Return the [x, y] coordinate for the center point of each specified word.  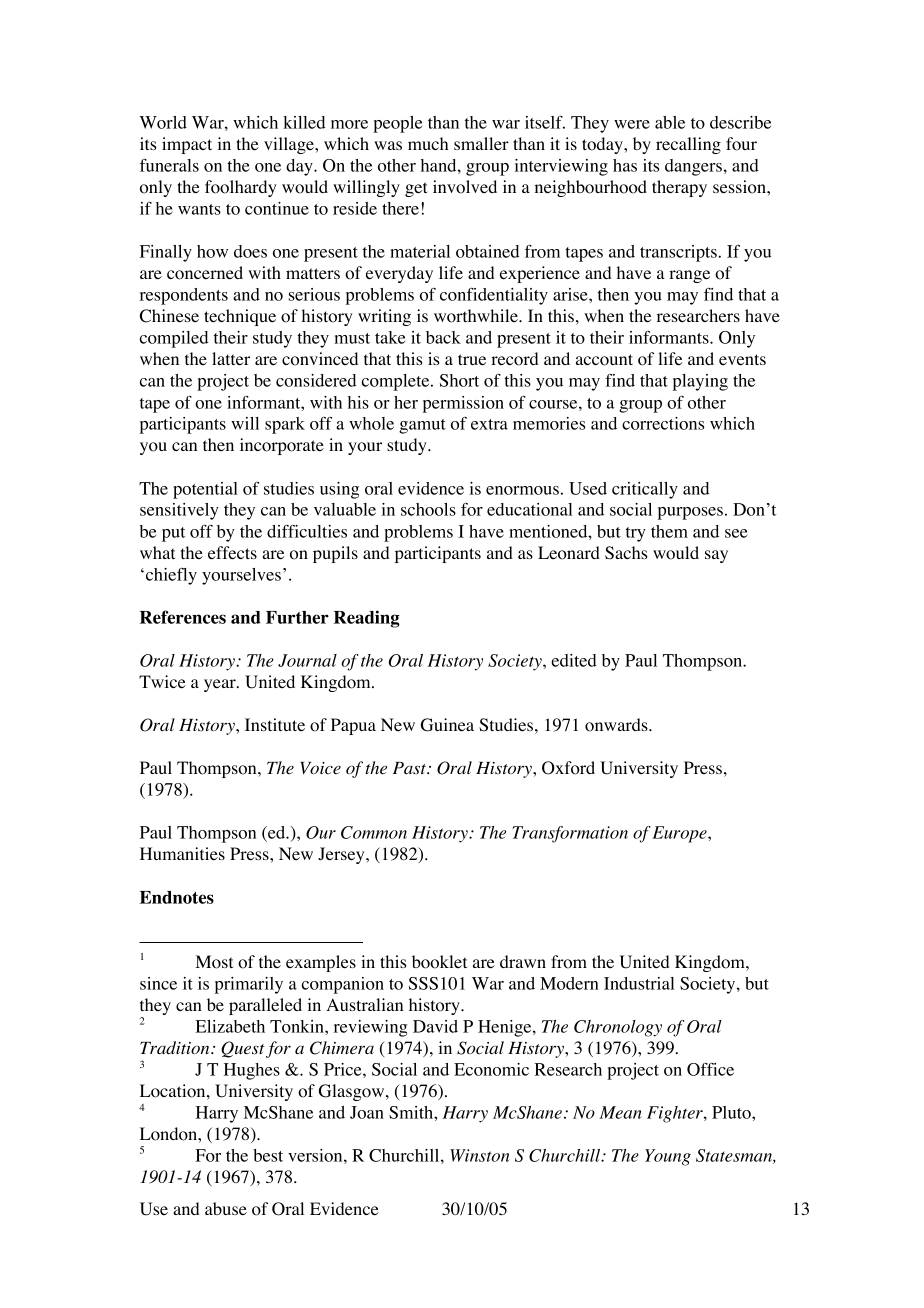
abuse [226, 1209]
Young [668, 1157]
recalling [688, 145]
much [428, 143]
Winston [480, 1155]
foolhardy [241, 188]
